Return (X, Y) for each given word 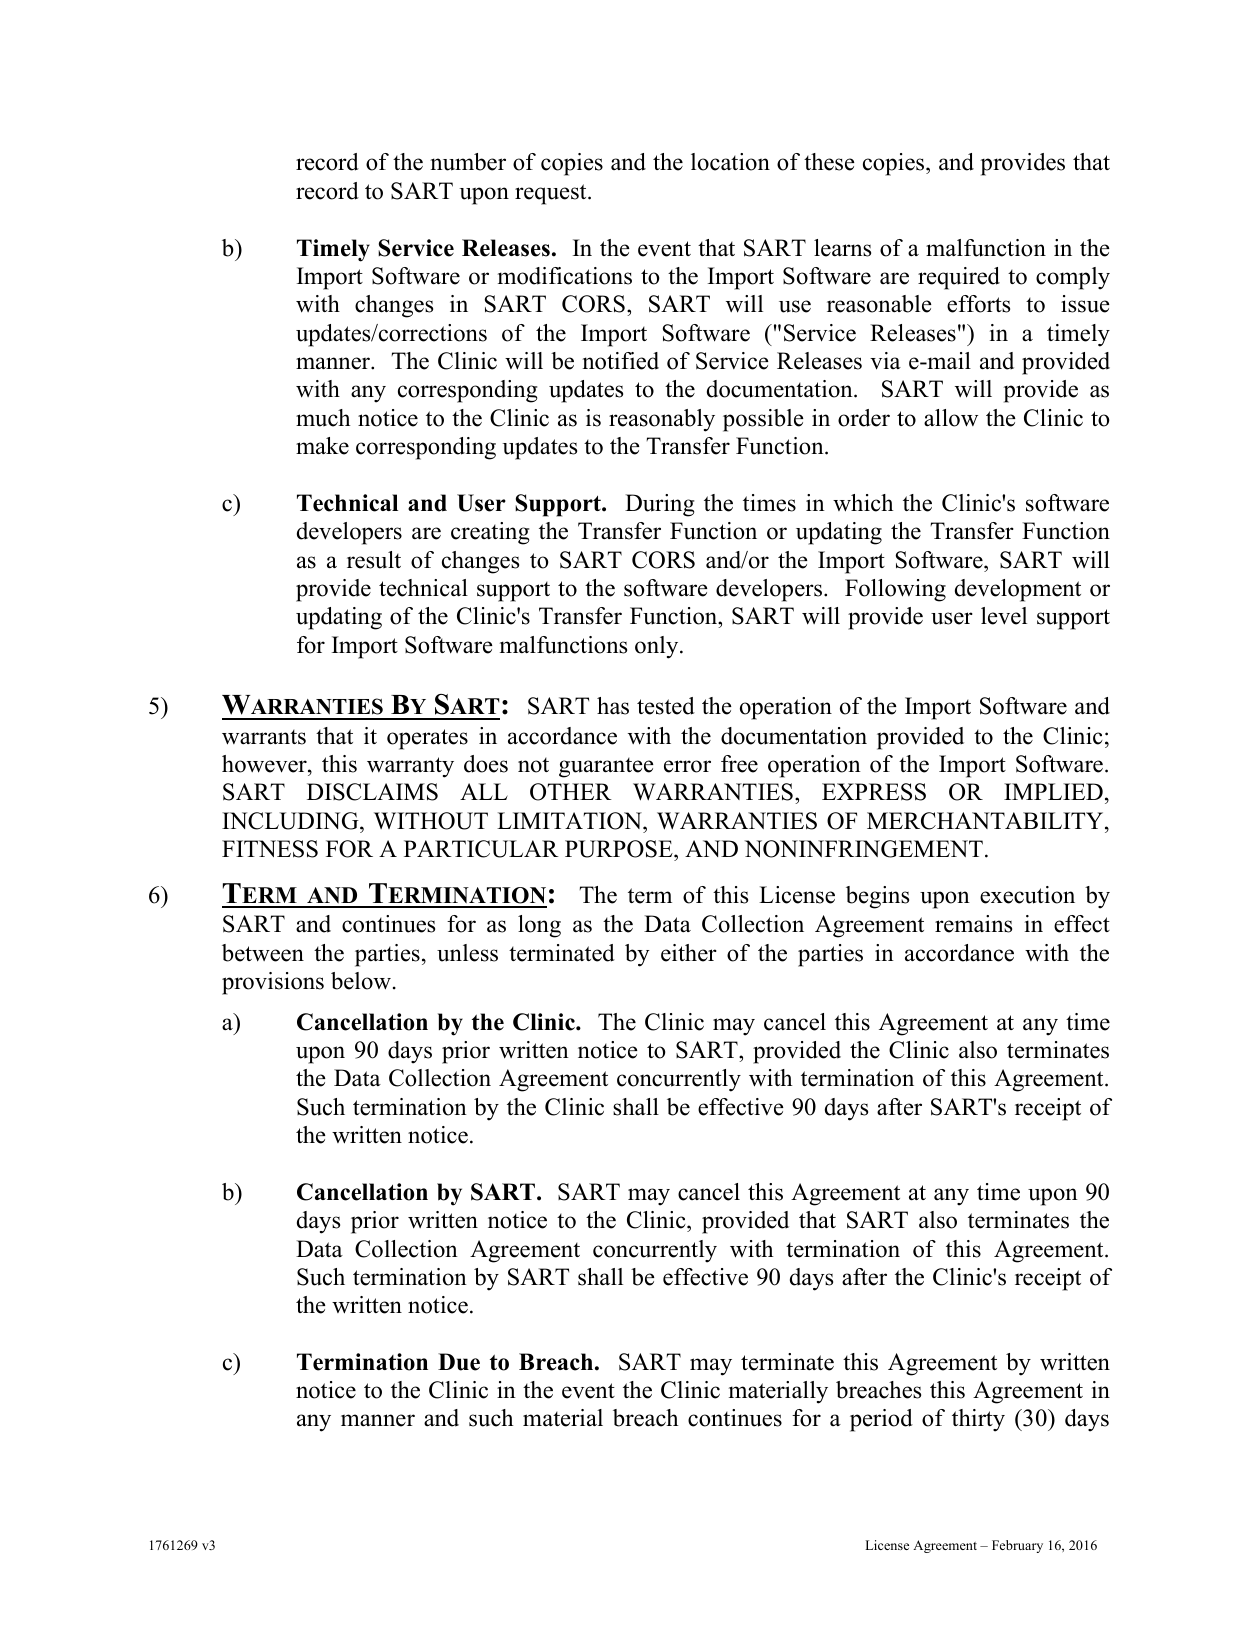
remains (973, 924)
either (689, 953)
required (959, 278)
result (374, 560)
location (730, 162)
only (658, 647)
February (1017, 1546)
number (468, 162)
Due (459, 1362)
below (362, 981)
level (1004, 616)
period (881, 1420)
